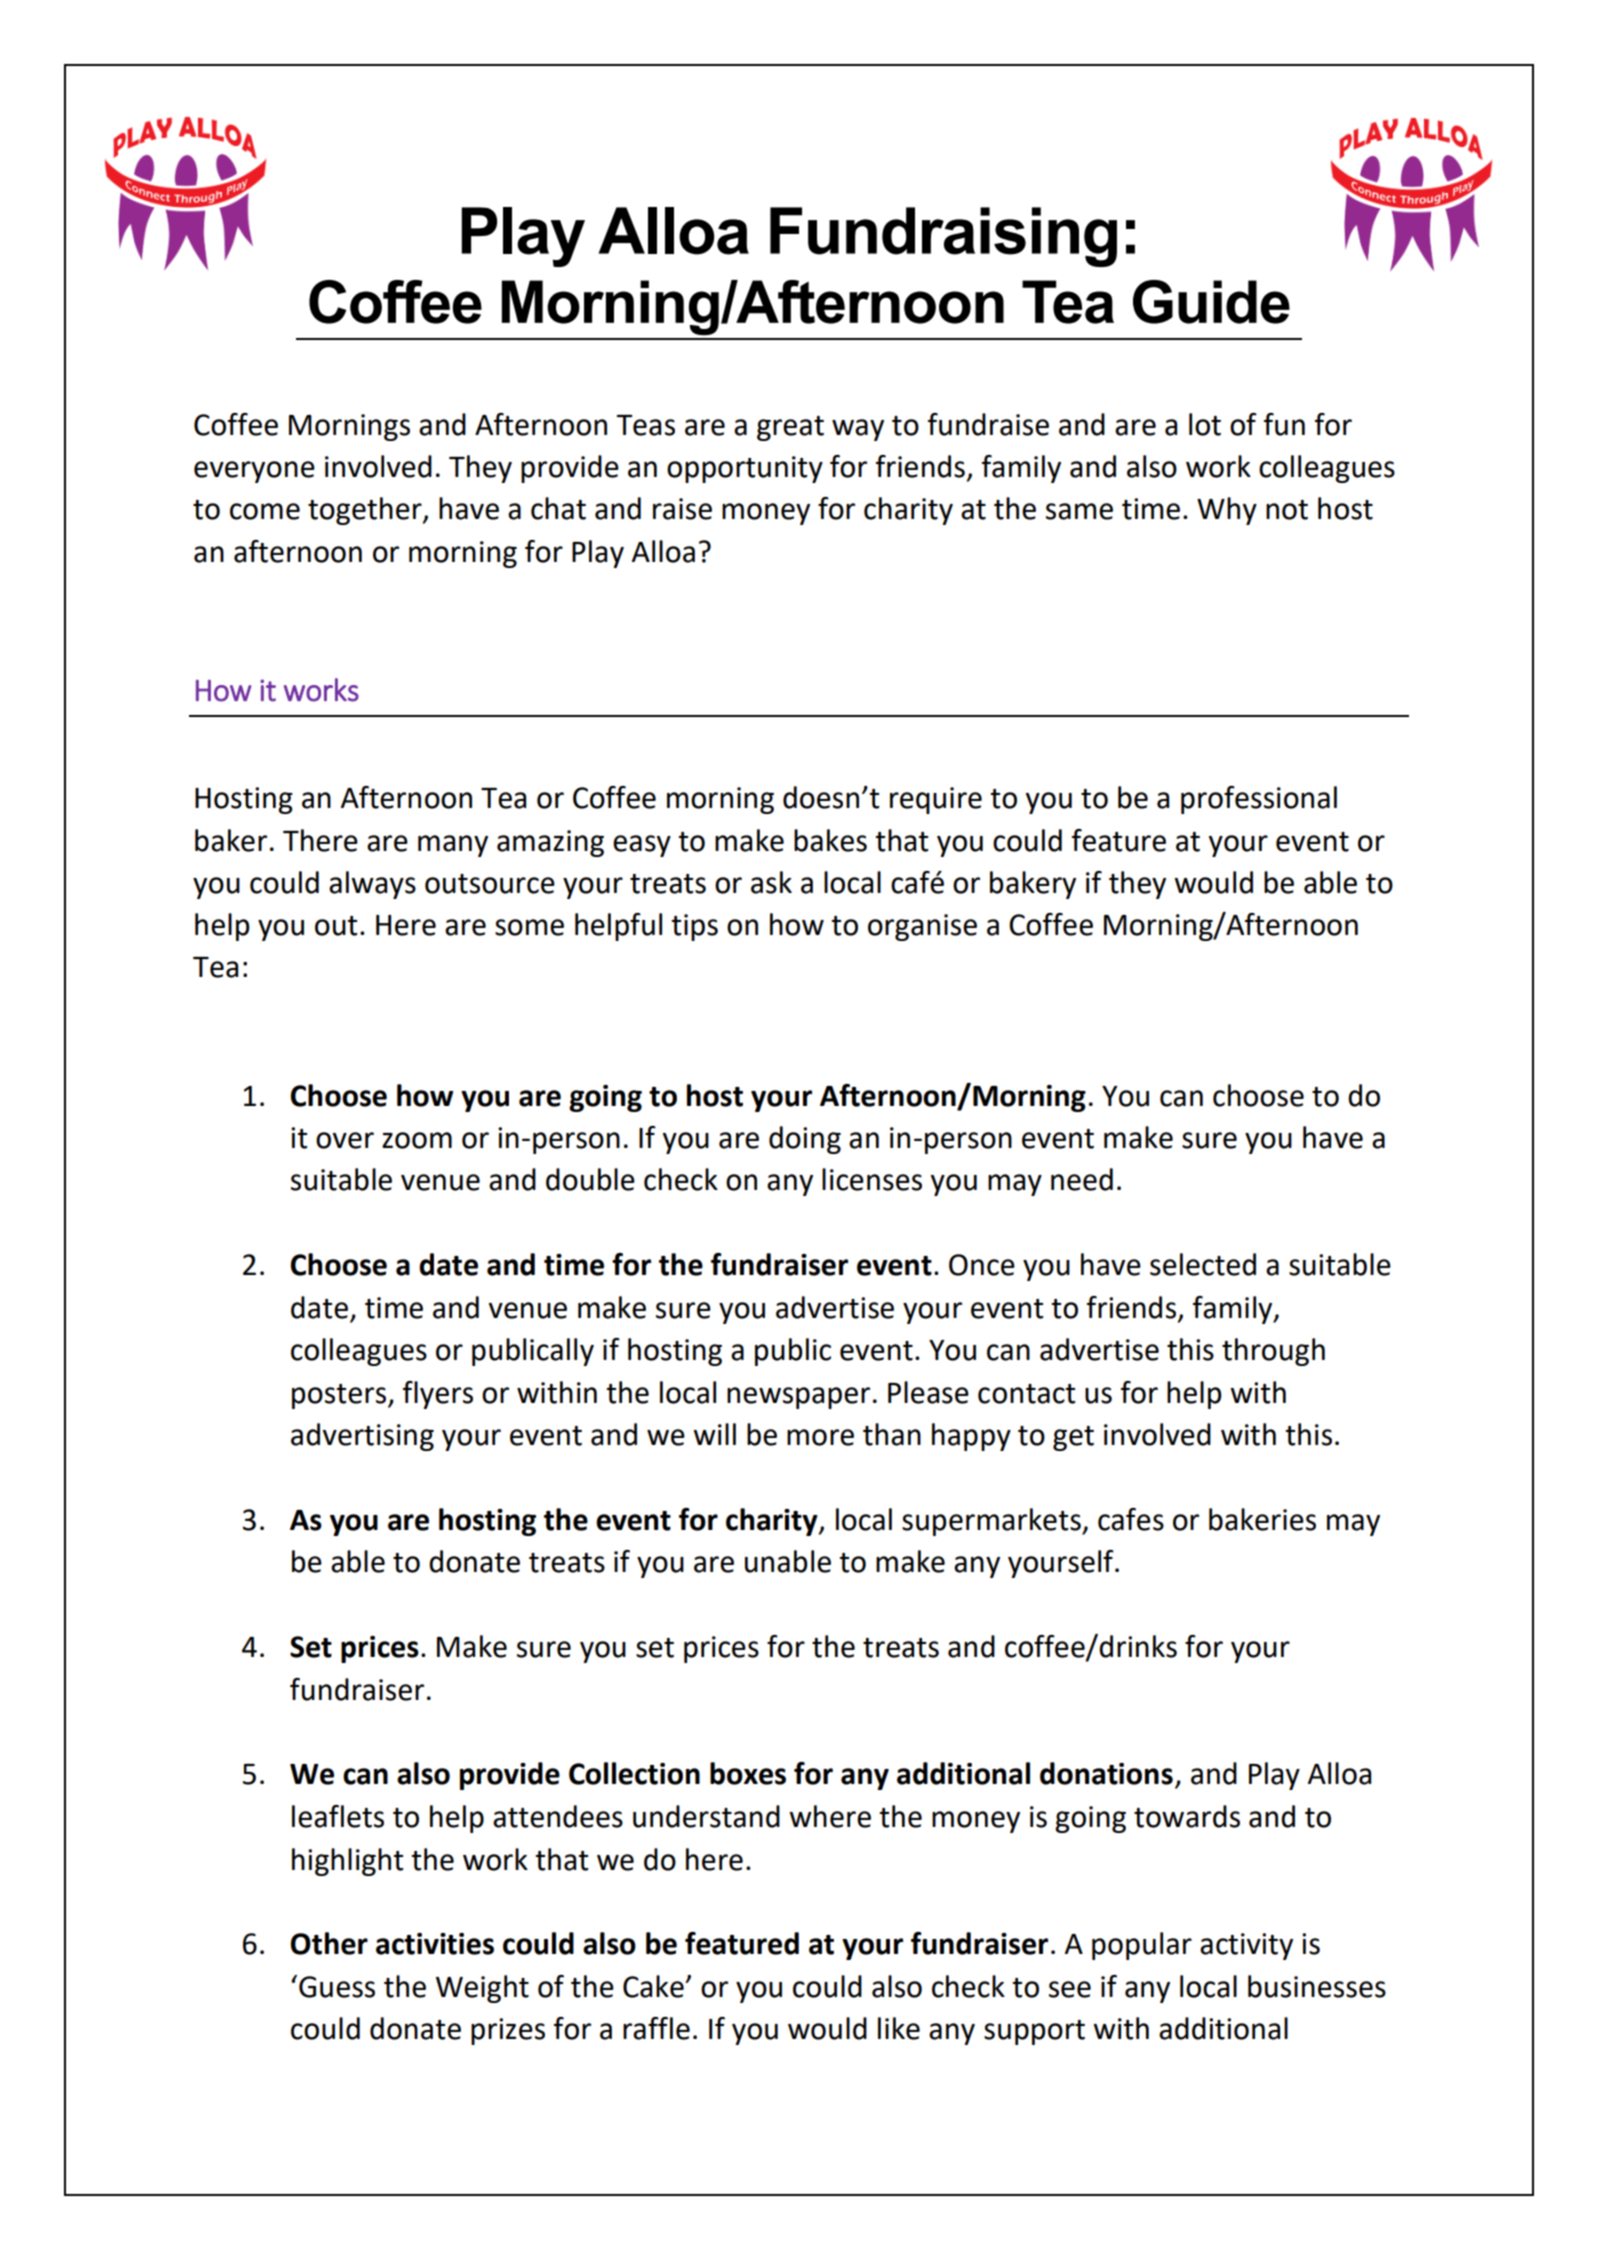 The image size is (1598, 2260). I want to click on like, so click(899, 2028).
